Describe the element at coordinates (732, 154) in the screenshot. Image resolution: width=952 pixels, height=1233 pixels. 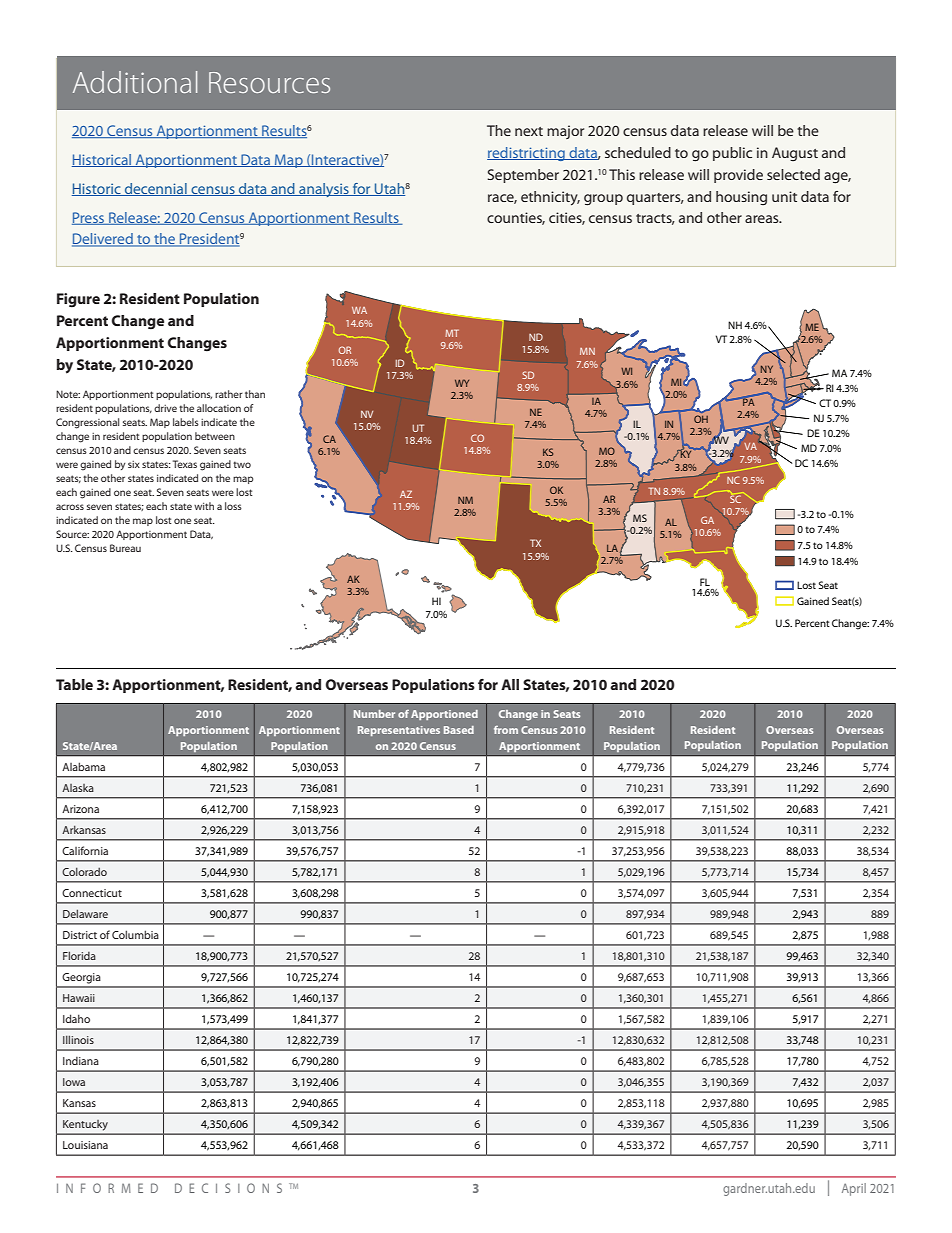
I see `public` at that location.
